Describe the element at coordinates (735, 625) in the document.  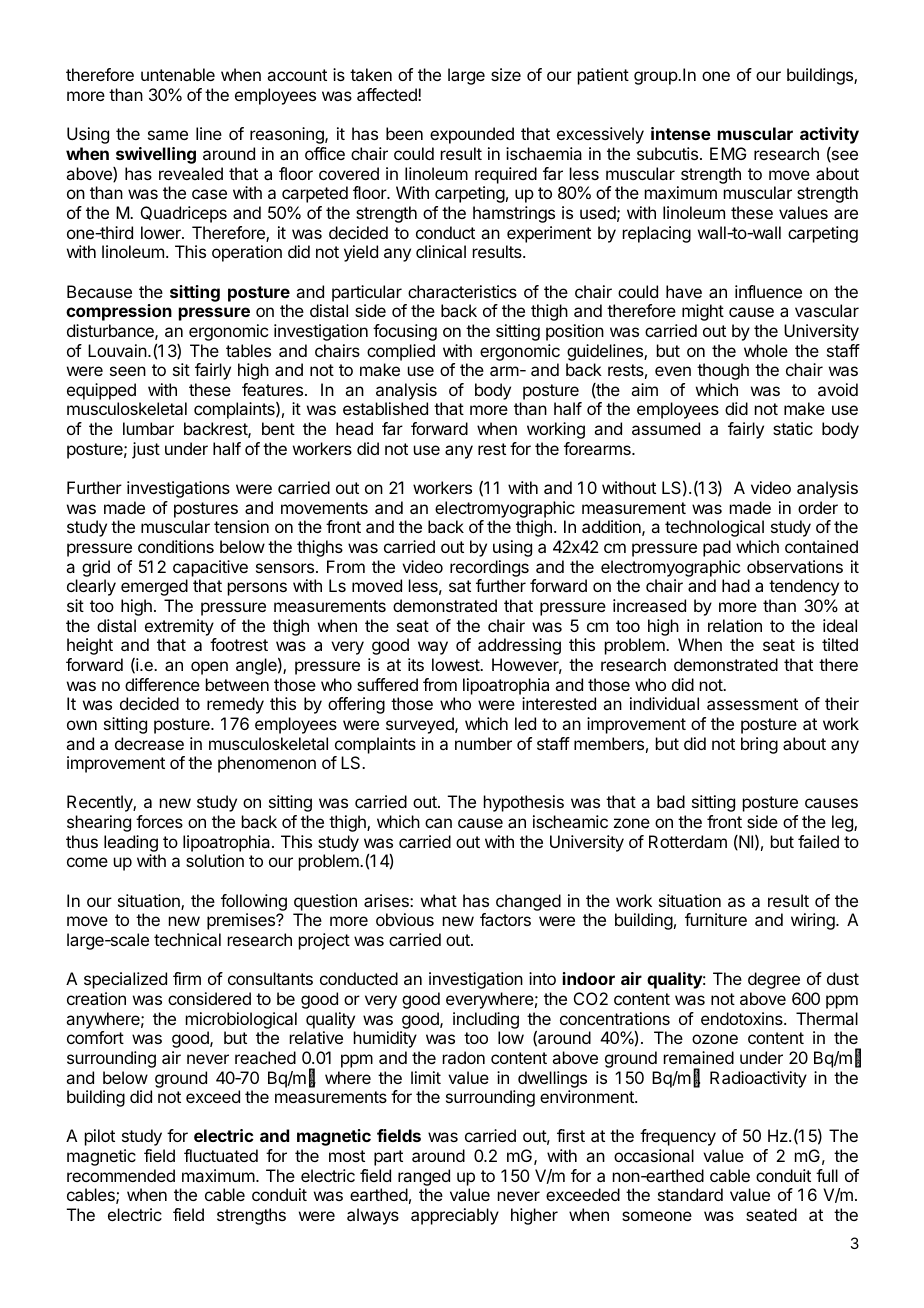
I see `relation` at that location.
